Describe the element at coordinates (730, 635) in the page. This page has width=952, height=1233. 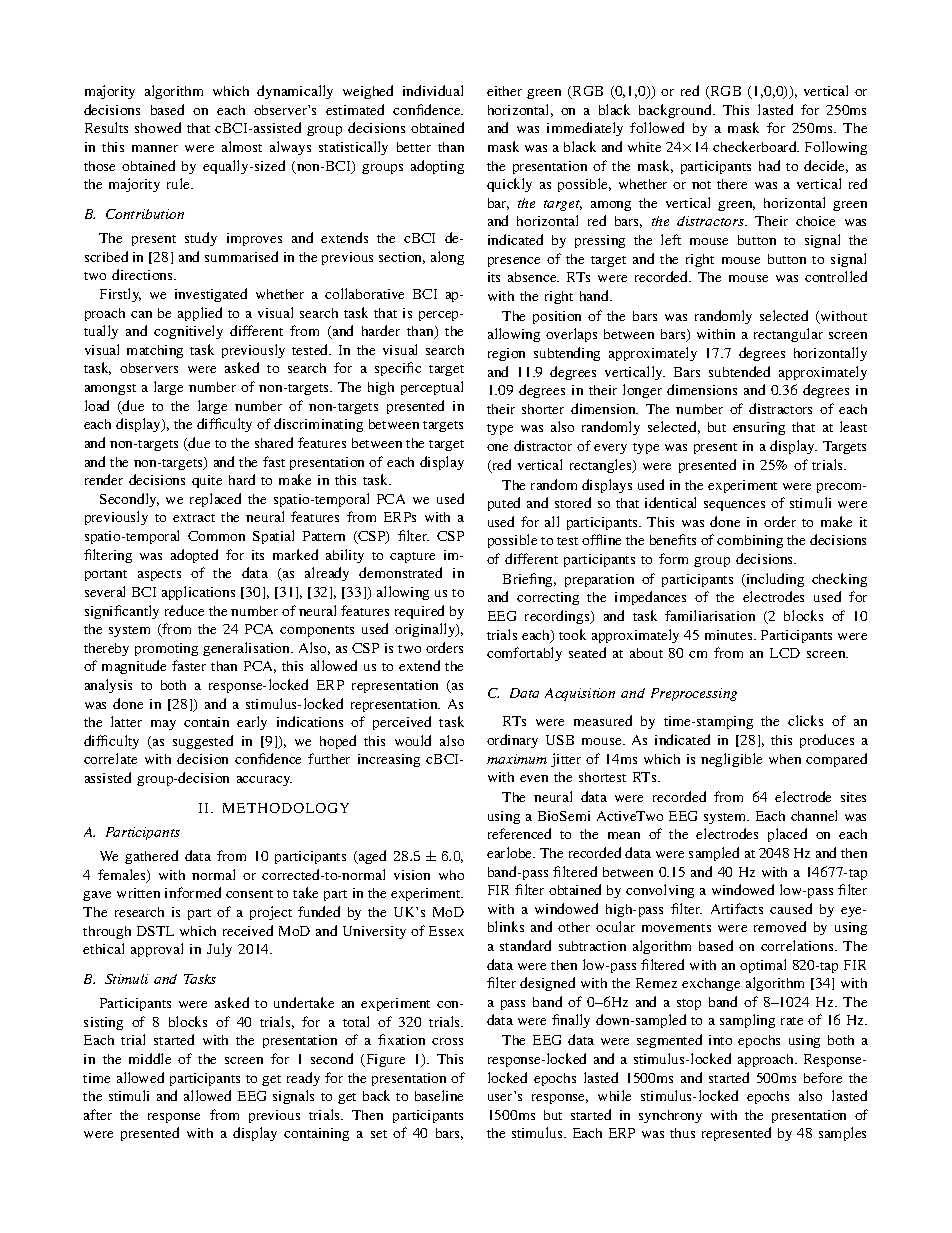
I see `minutes` at that location.
